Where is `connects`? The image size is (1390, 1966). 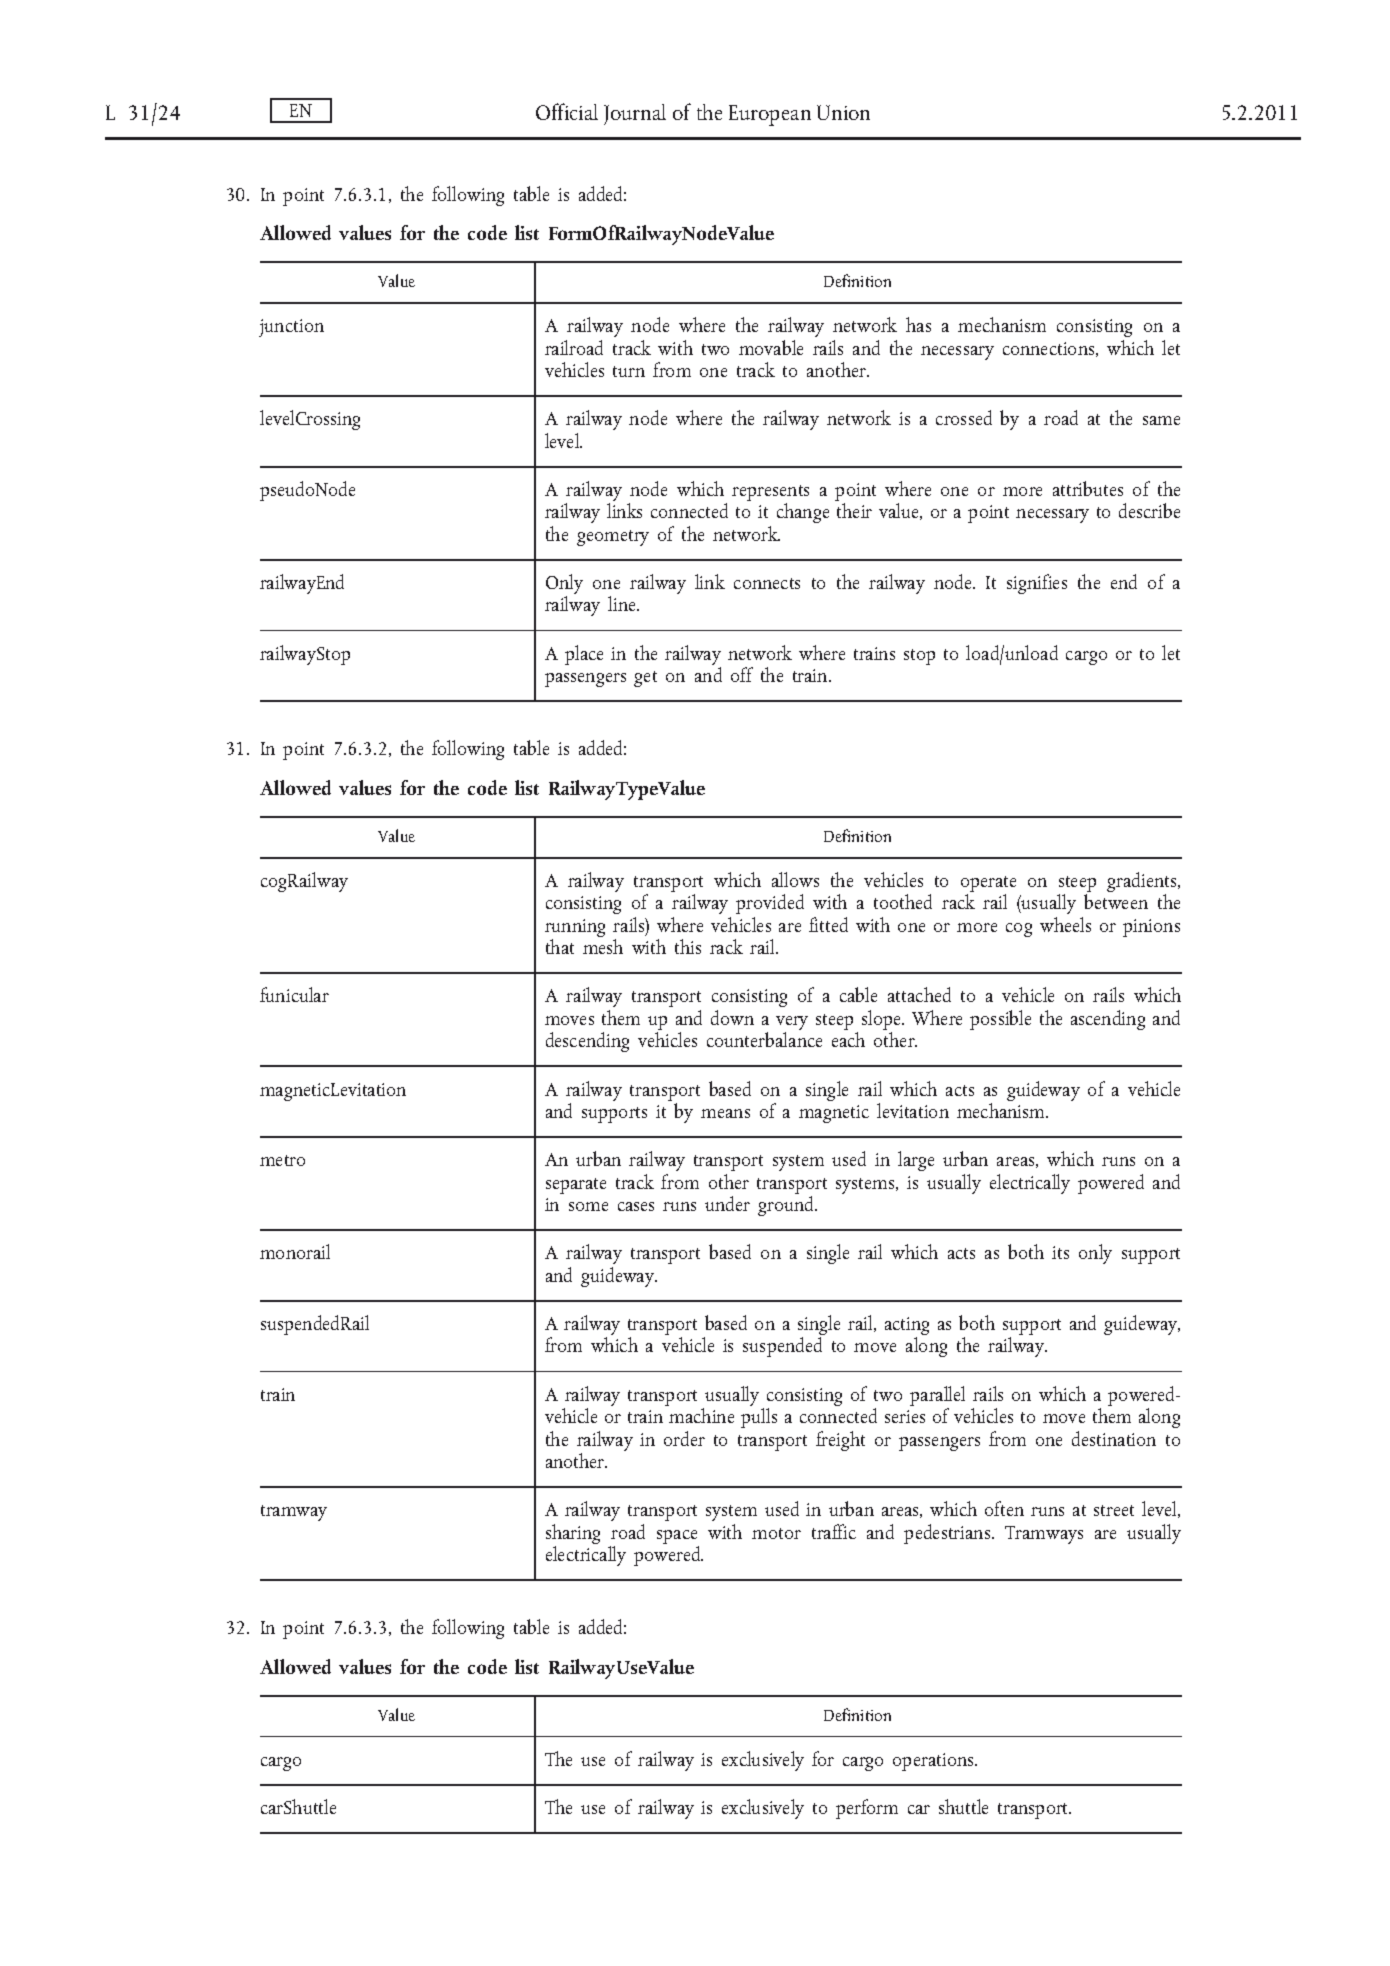
connects is located at coordinates (767, 583).
